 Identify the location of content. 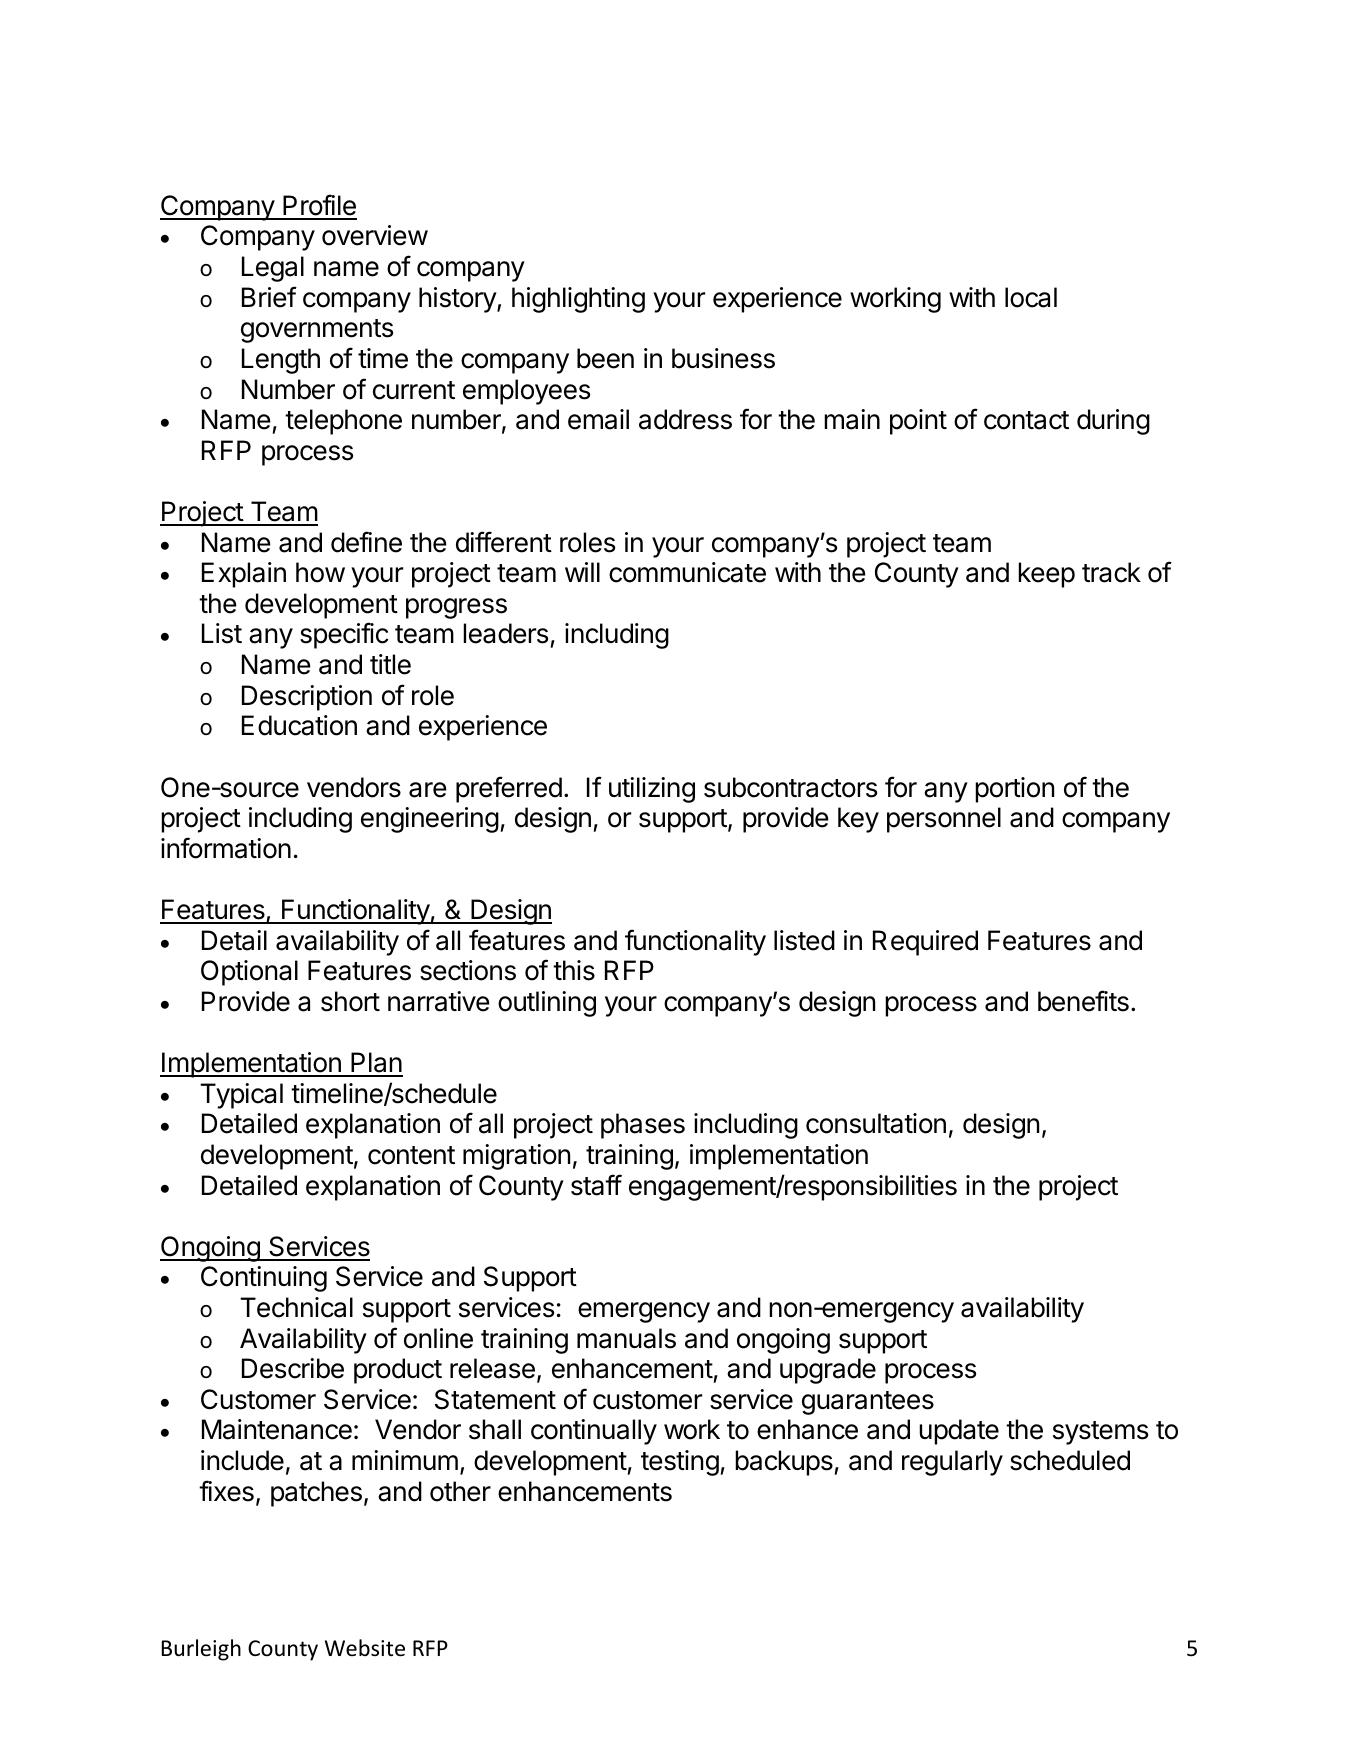
(411, 1155).
